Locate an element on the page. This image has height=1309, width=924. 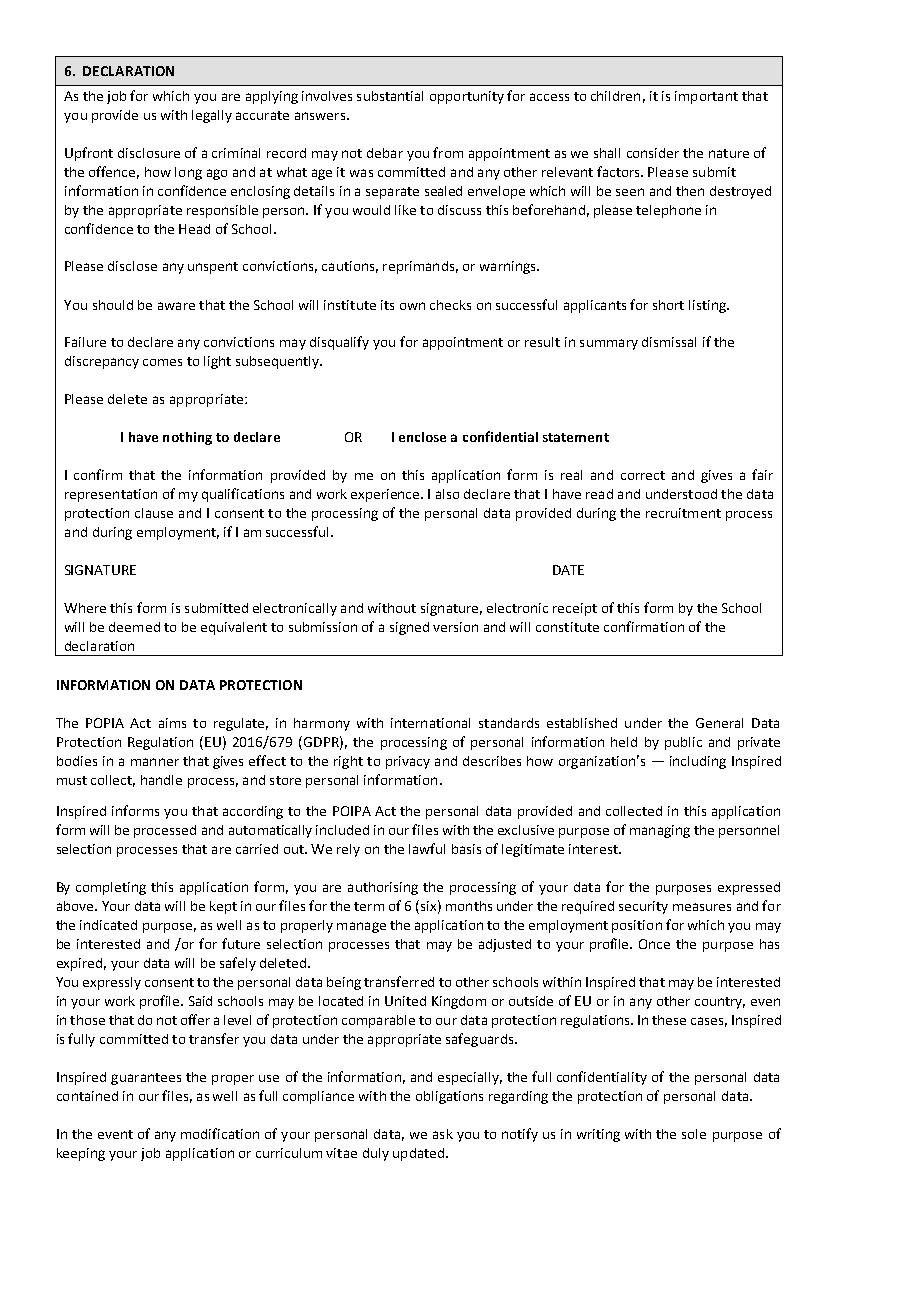
ask is located at coordinates (443, 1134).
